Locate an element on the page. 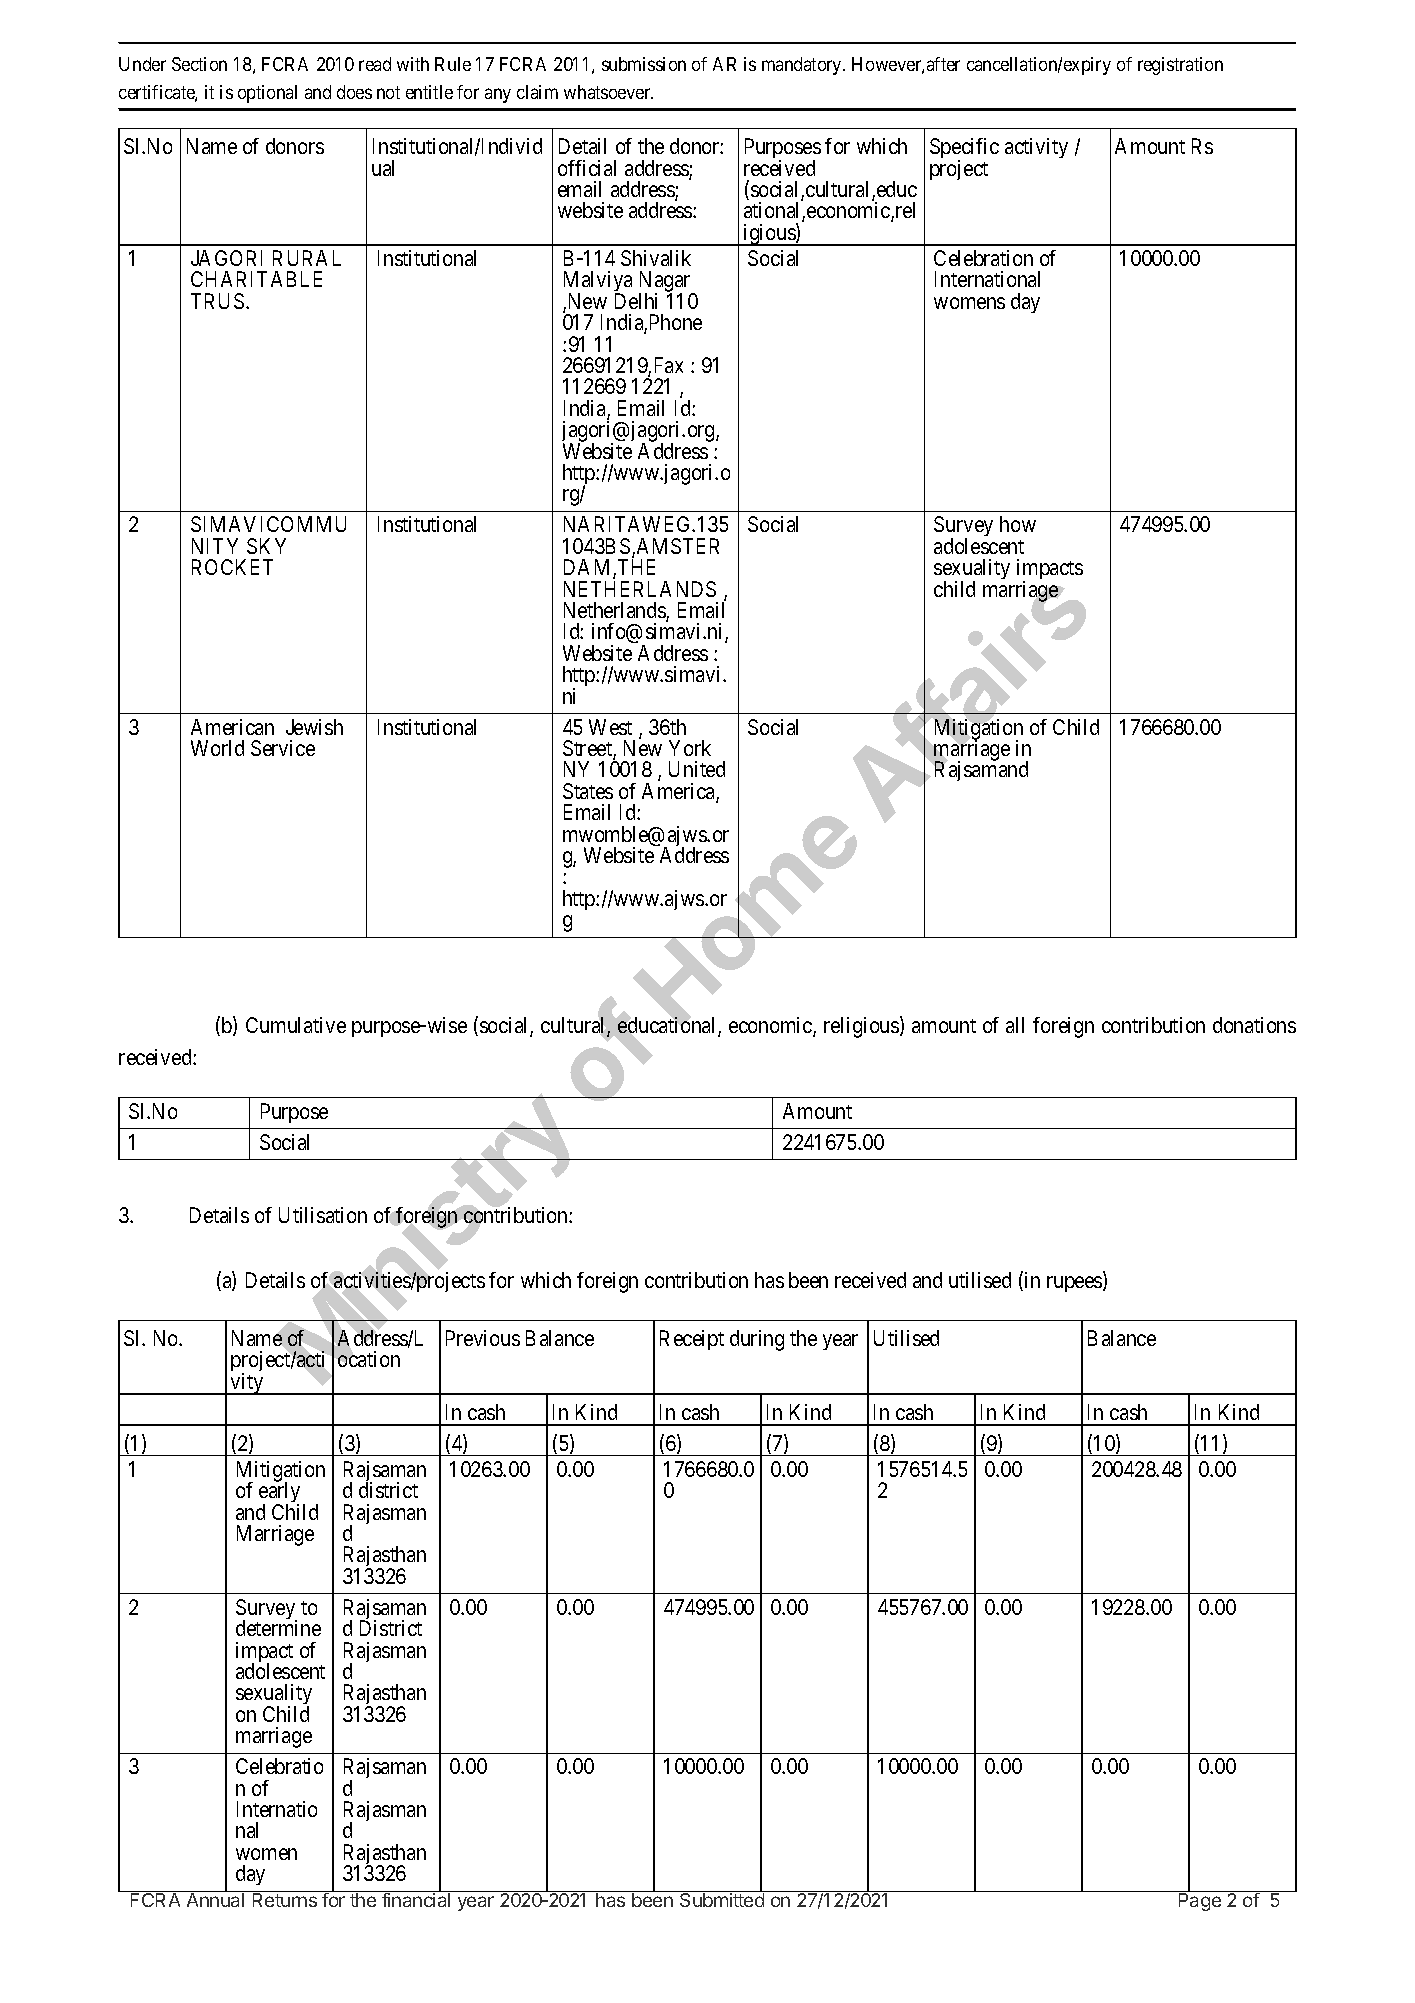  submission is located at coordinates (644, 64).
